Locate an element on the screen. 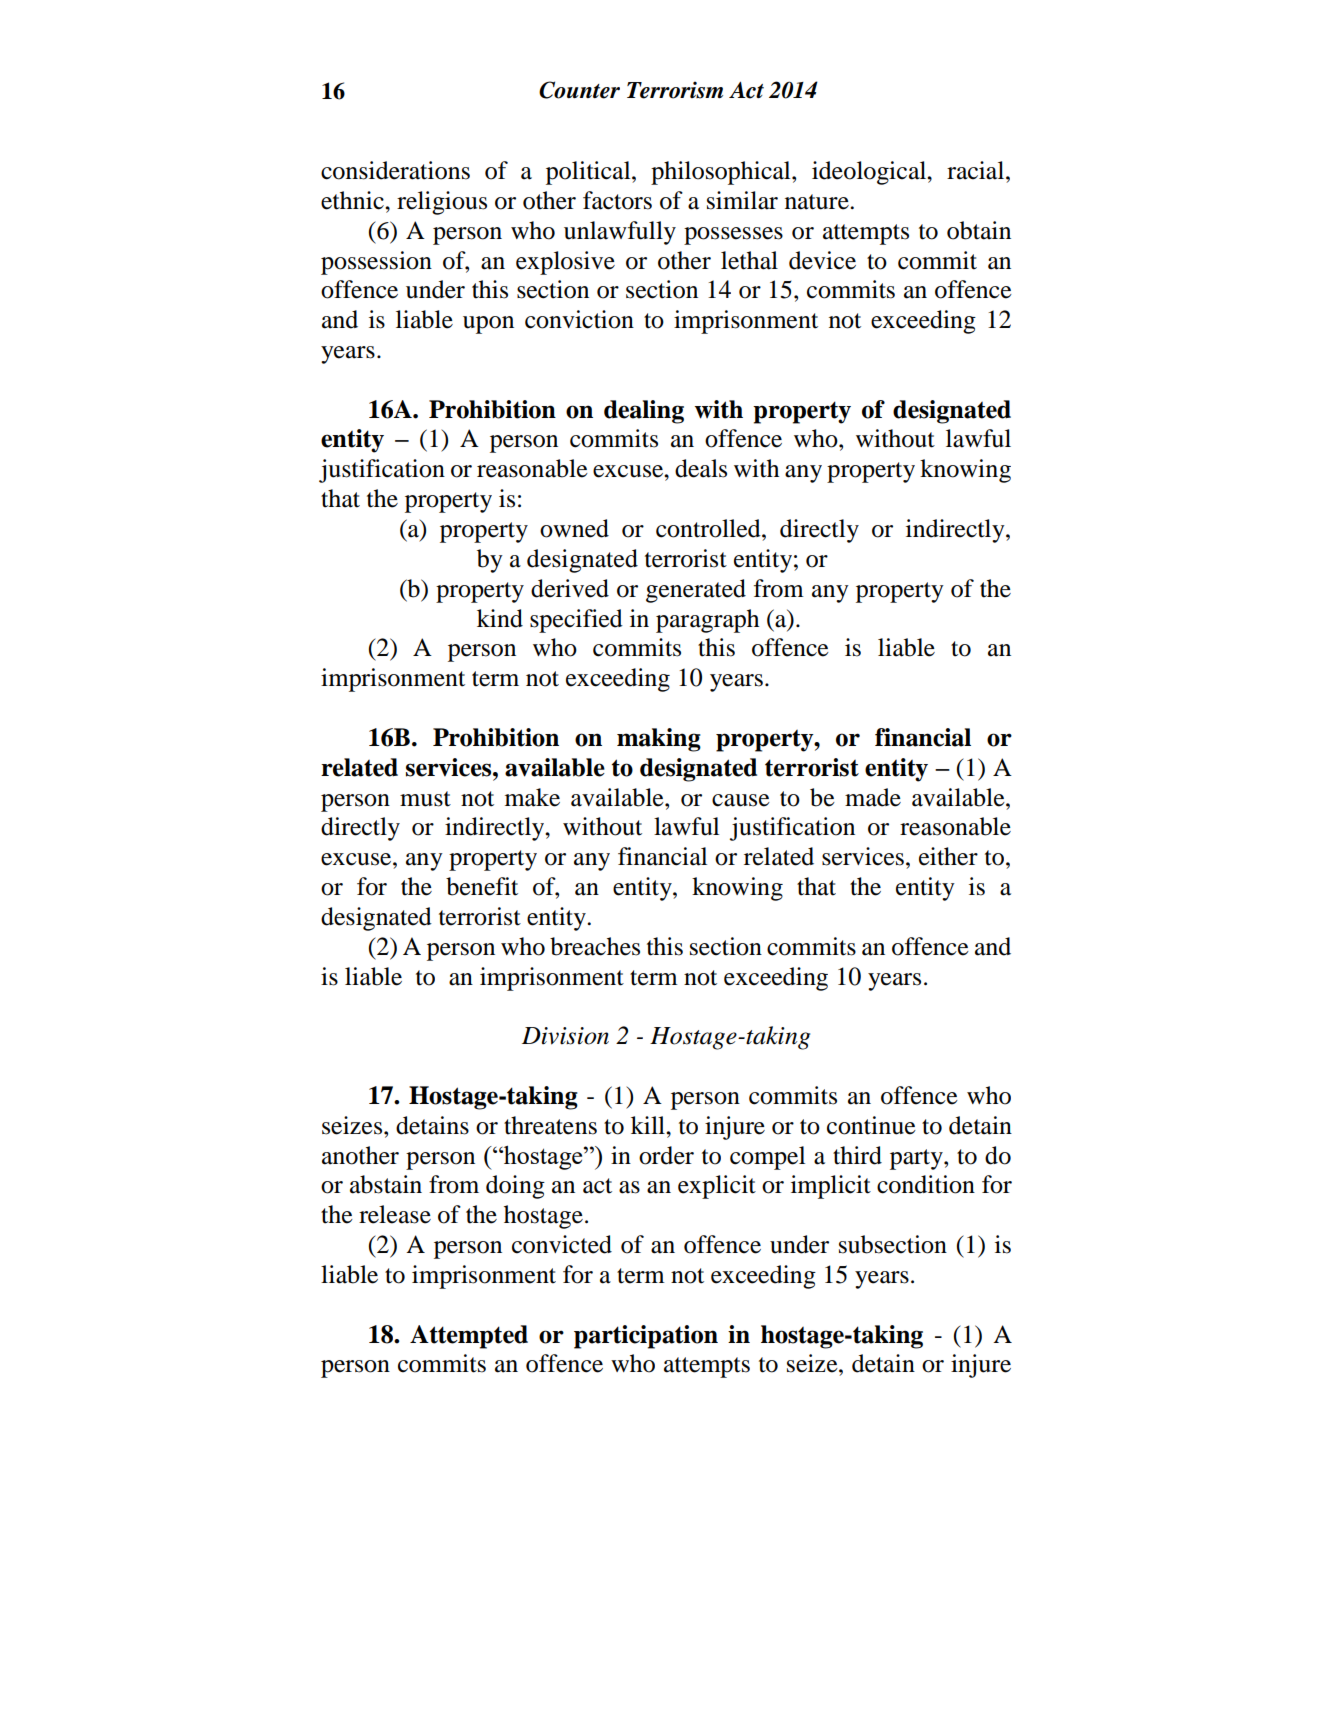 This screenshot has height=1712, width=1323. racial is located at coordinates (977, 170).
